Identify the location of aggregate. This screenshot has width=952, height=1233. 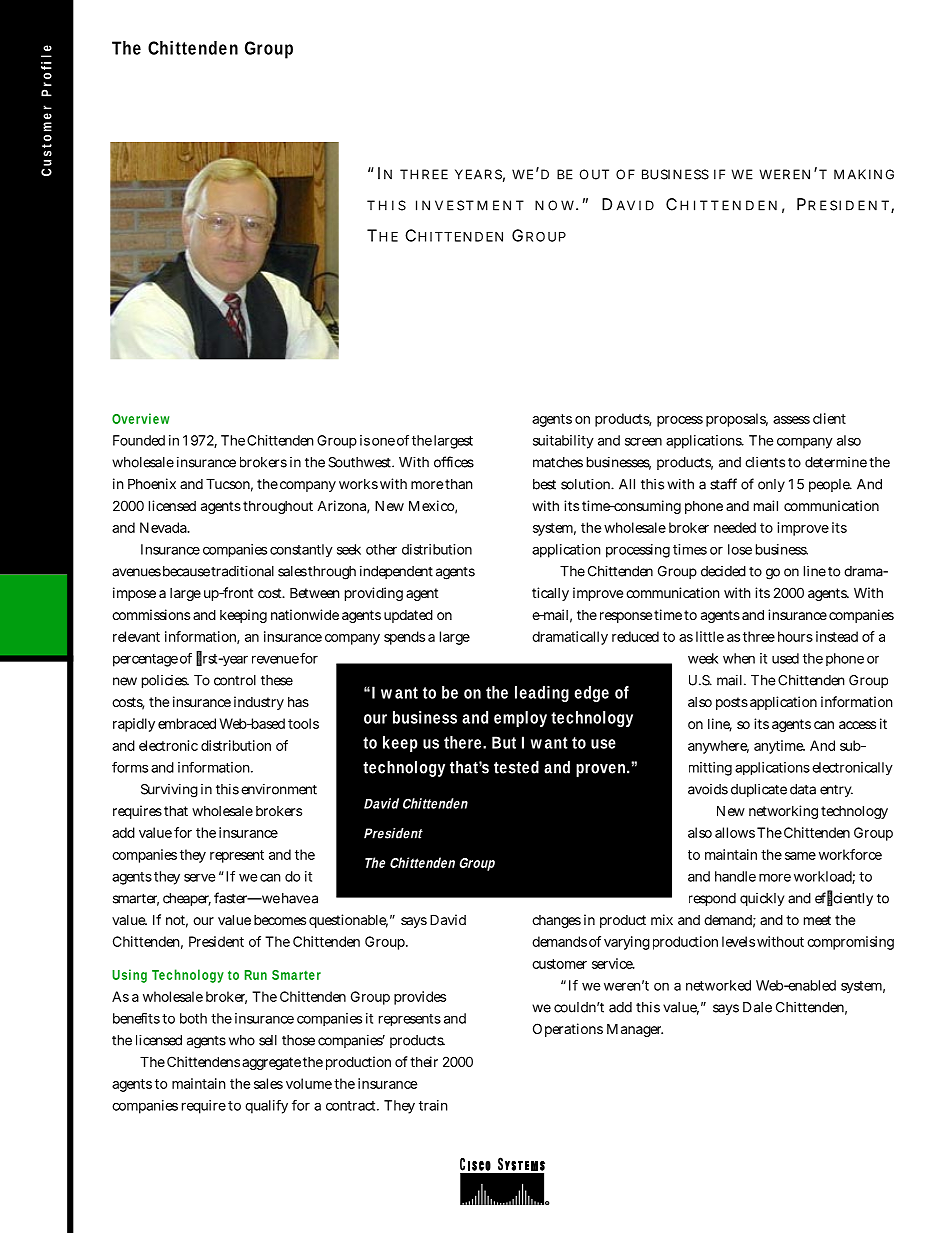
(271, 1063).
